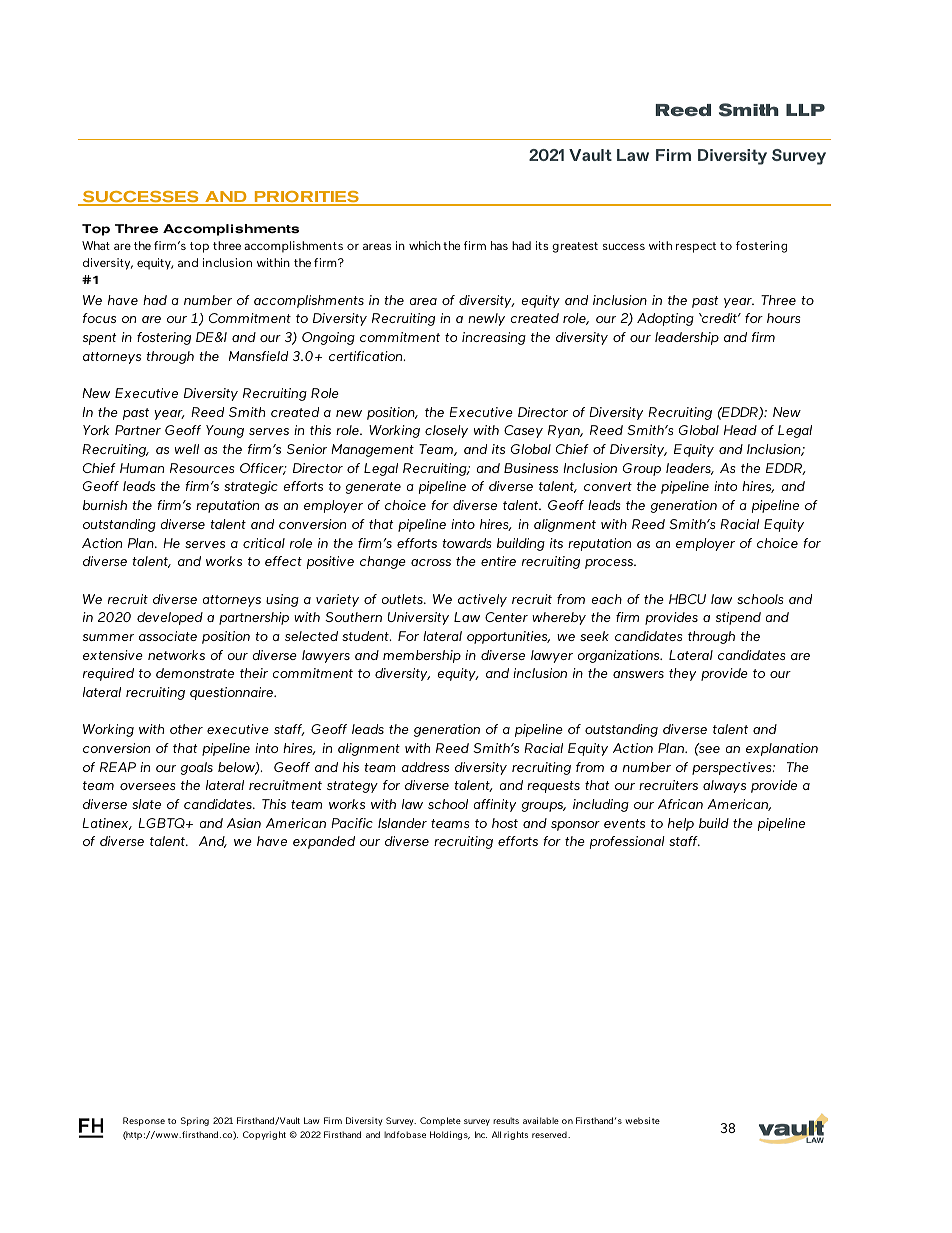  Describe the element at coordinates (306, 198) in the screenshot. I see `PRIORITIES` at that location.
